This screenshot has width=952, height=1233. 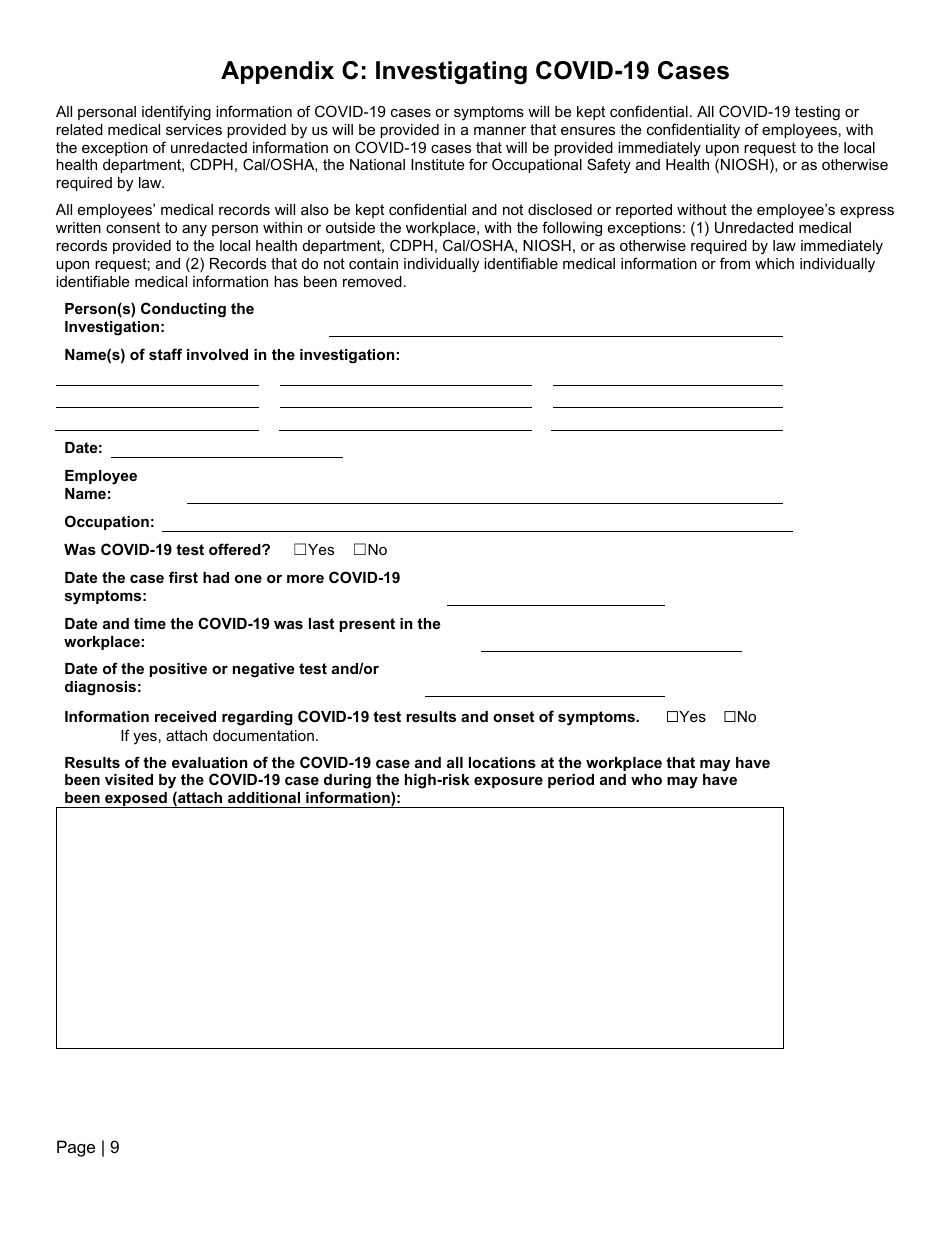 I want to click on express, so click(x=867, y=212).
